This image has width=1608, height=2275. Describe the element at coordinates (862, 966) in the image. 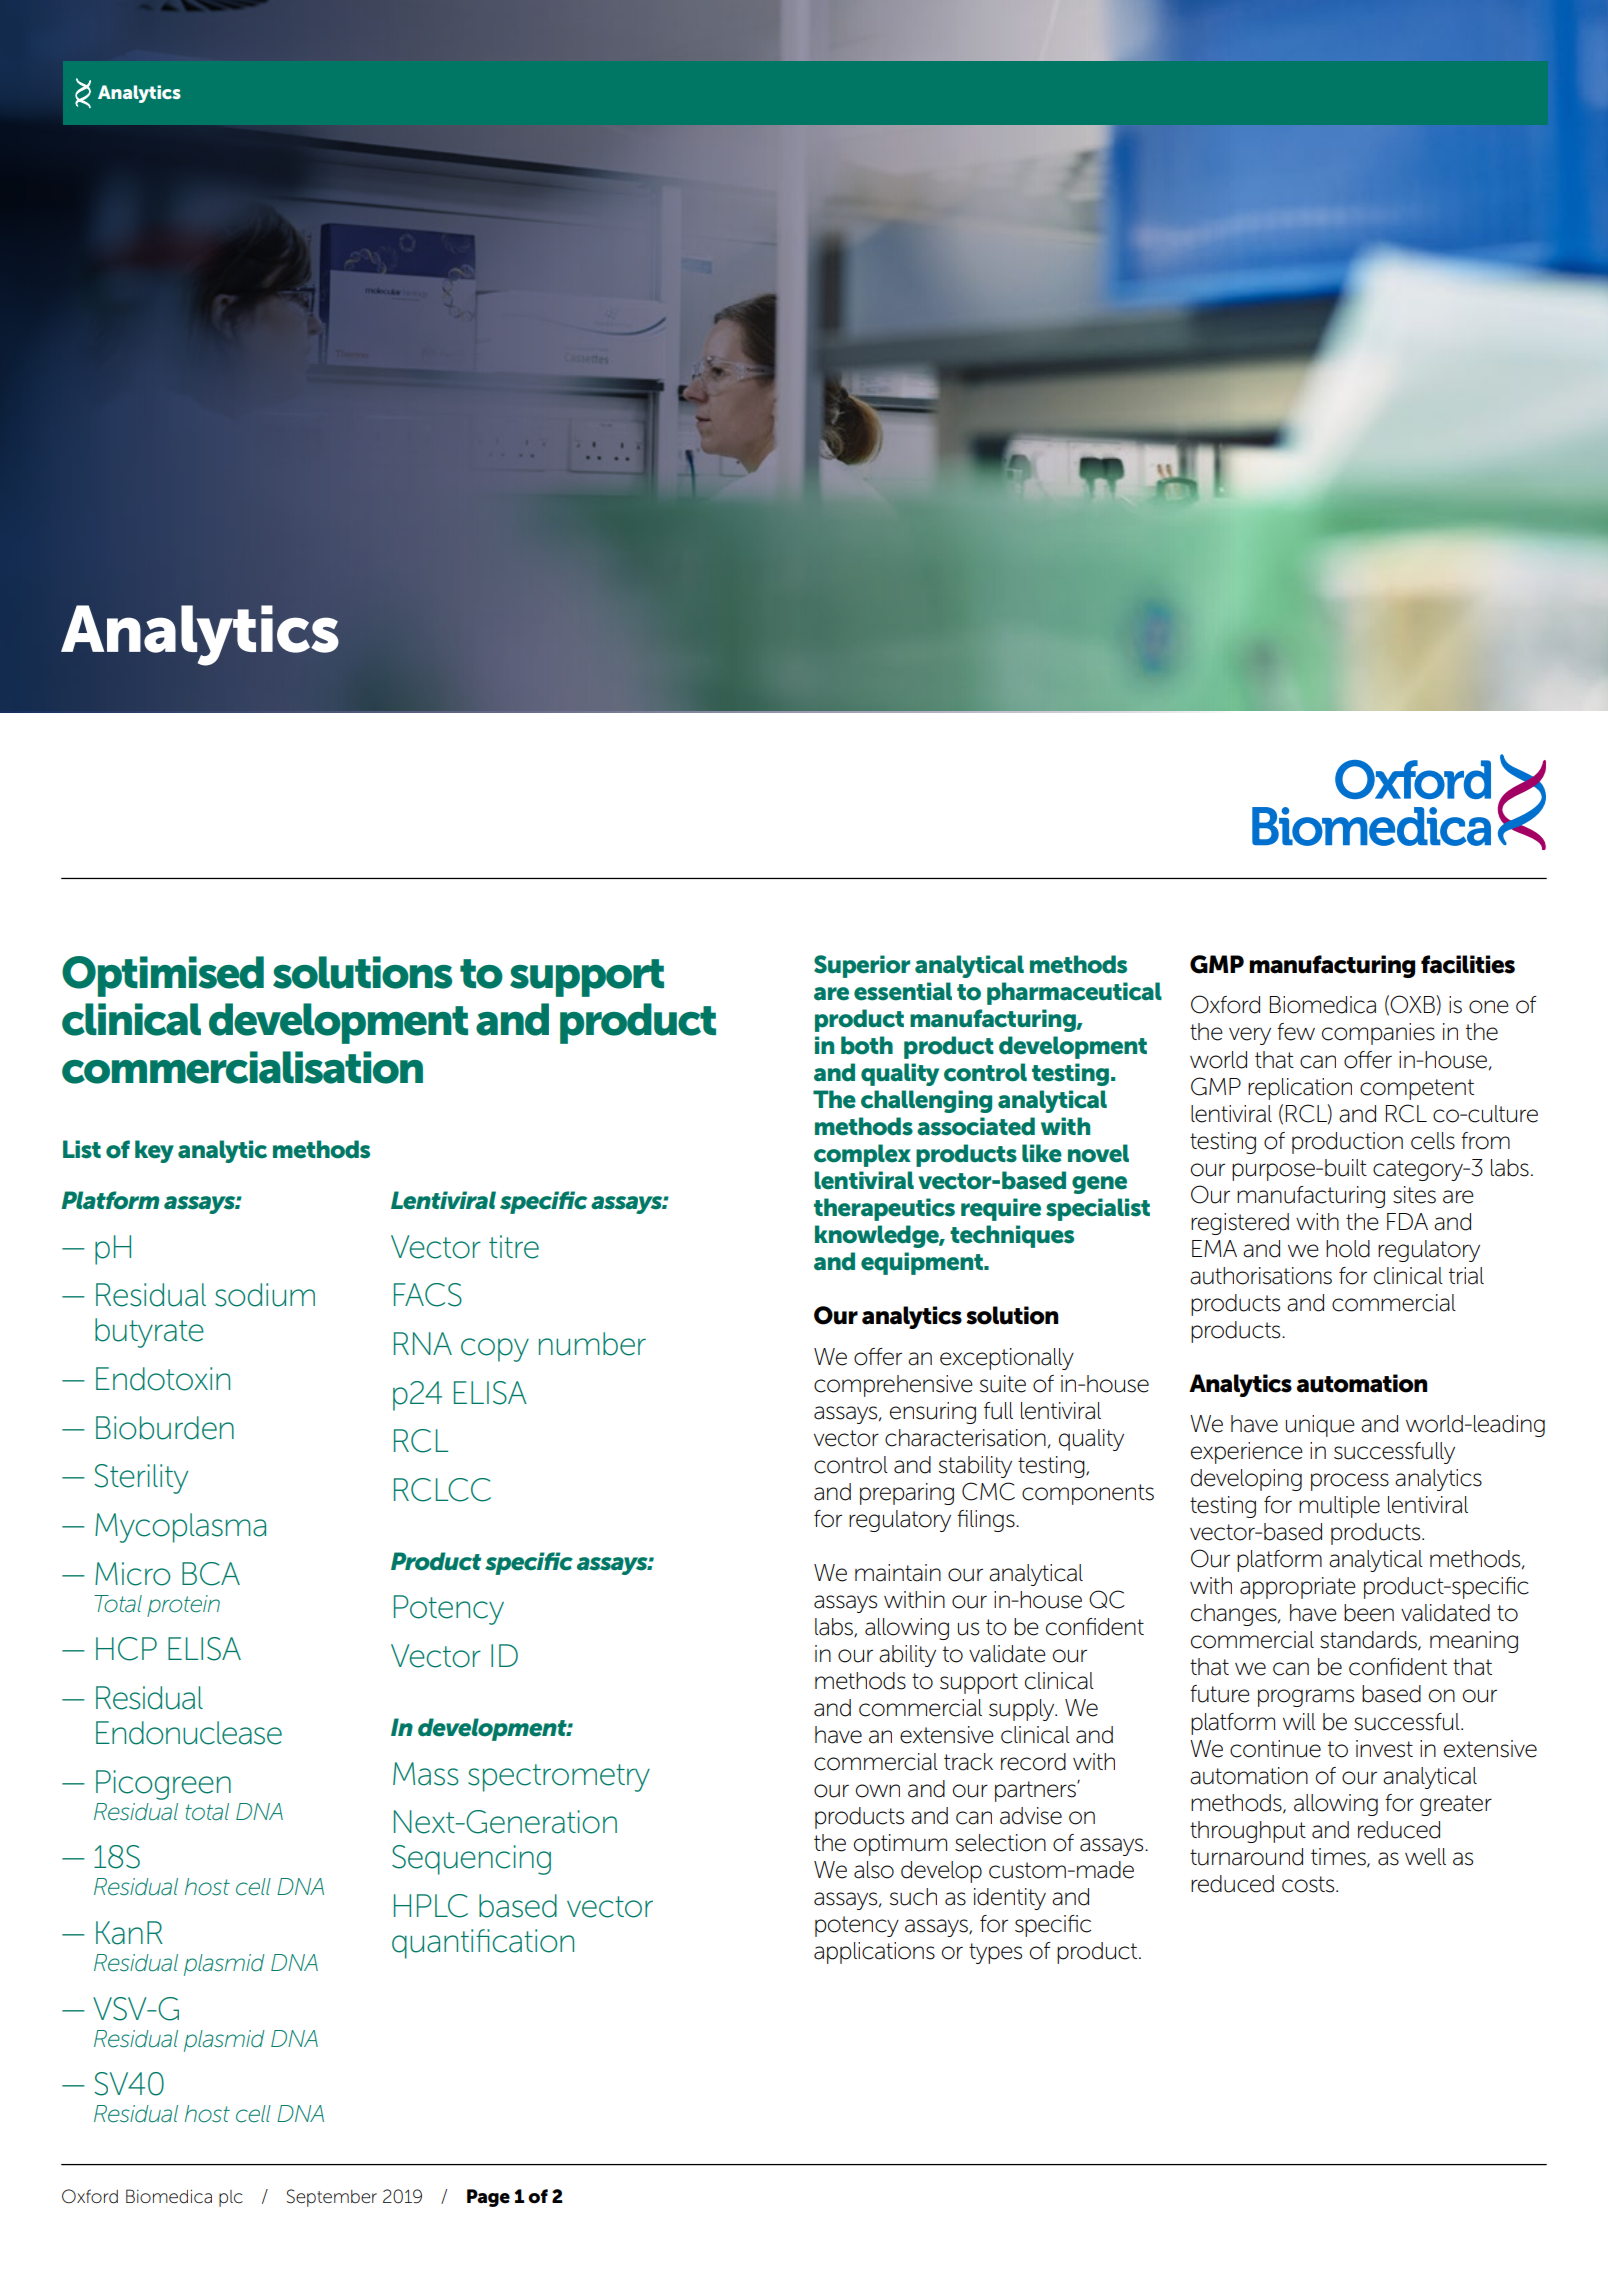

I see `Superior` at that location.
